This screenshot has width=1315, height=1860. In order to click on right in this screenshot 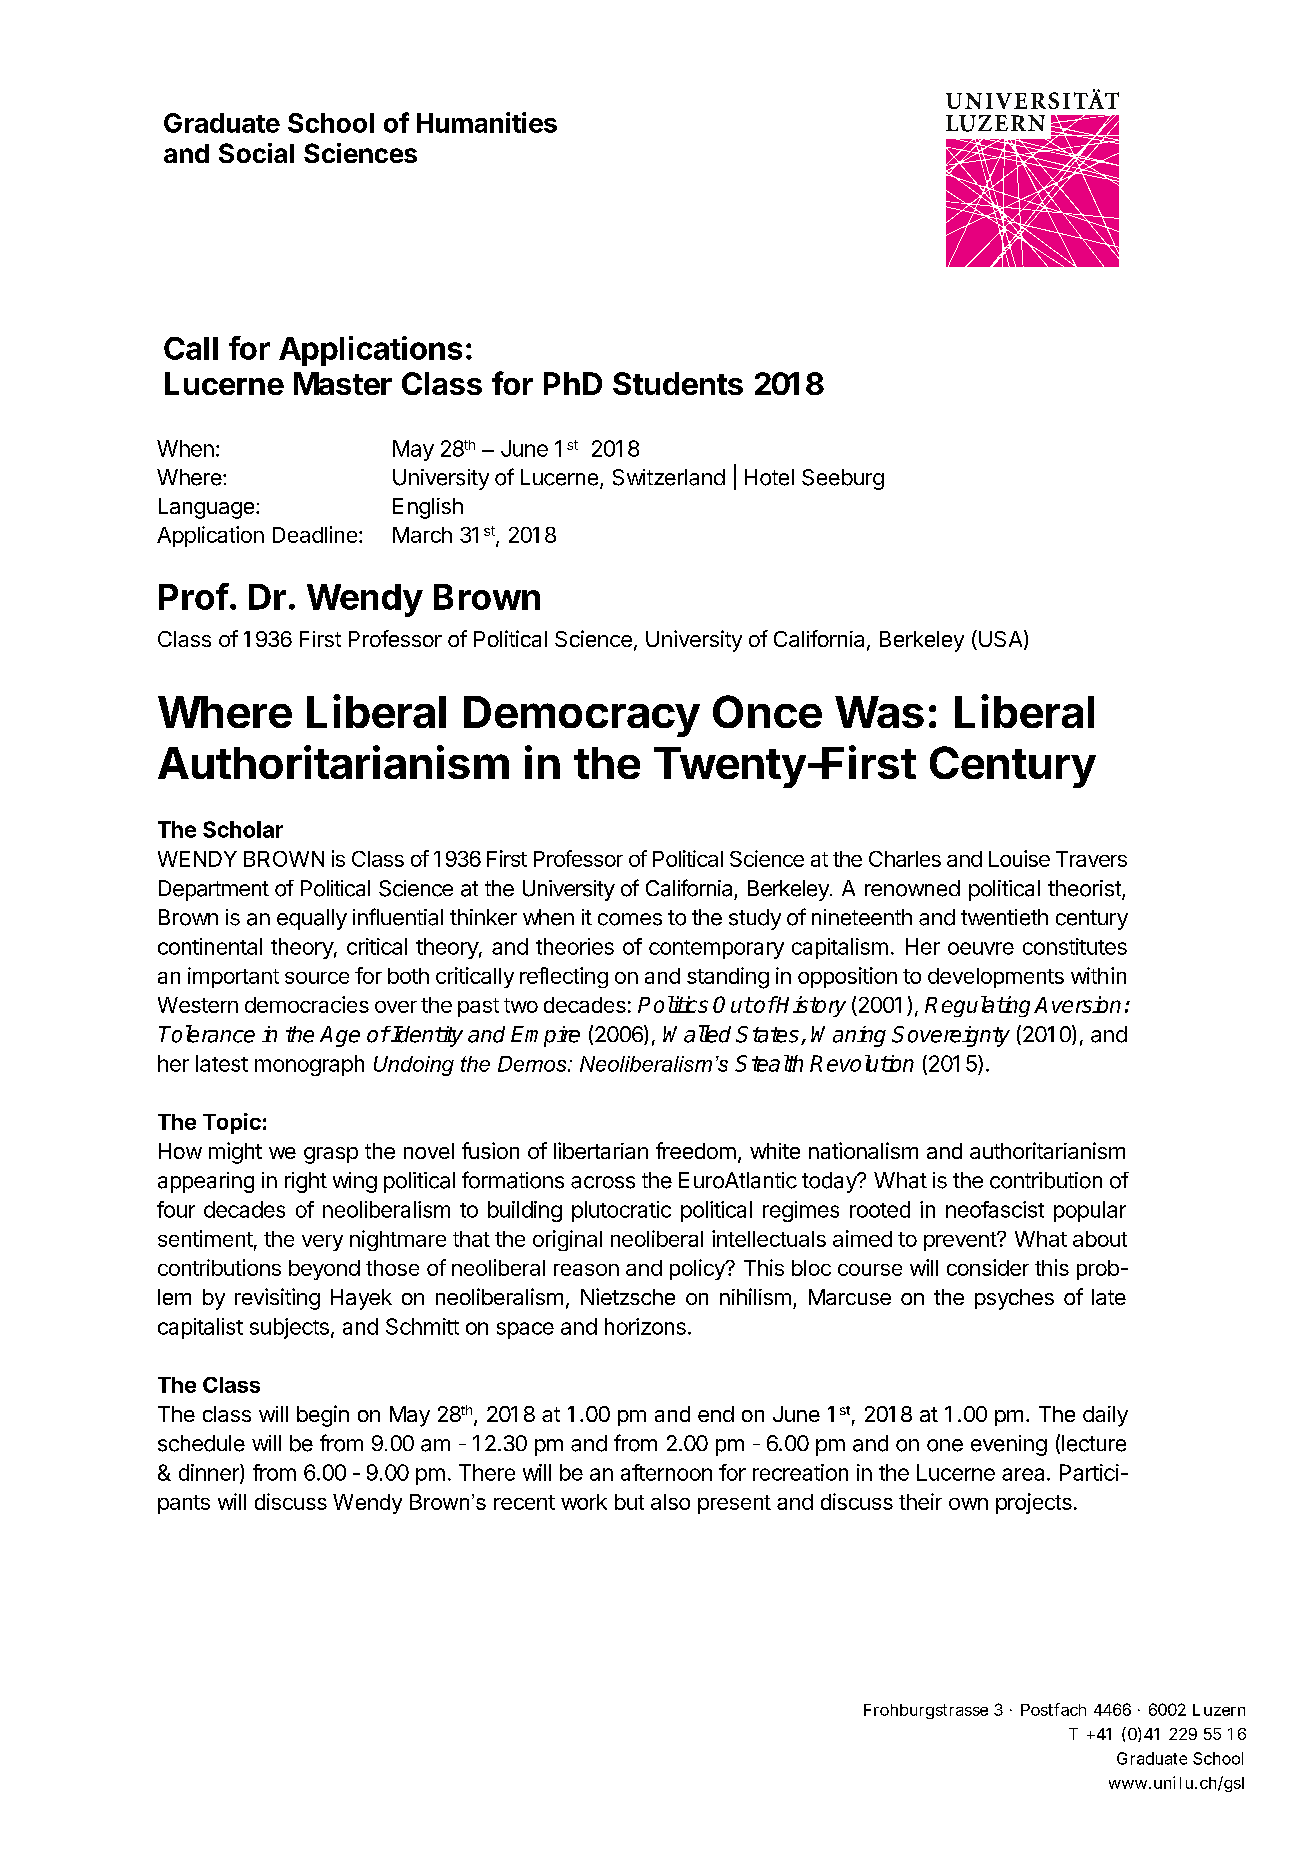, I will do `click(306, 1182)`.
